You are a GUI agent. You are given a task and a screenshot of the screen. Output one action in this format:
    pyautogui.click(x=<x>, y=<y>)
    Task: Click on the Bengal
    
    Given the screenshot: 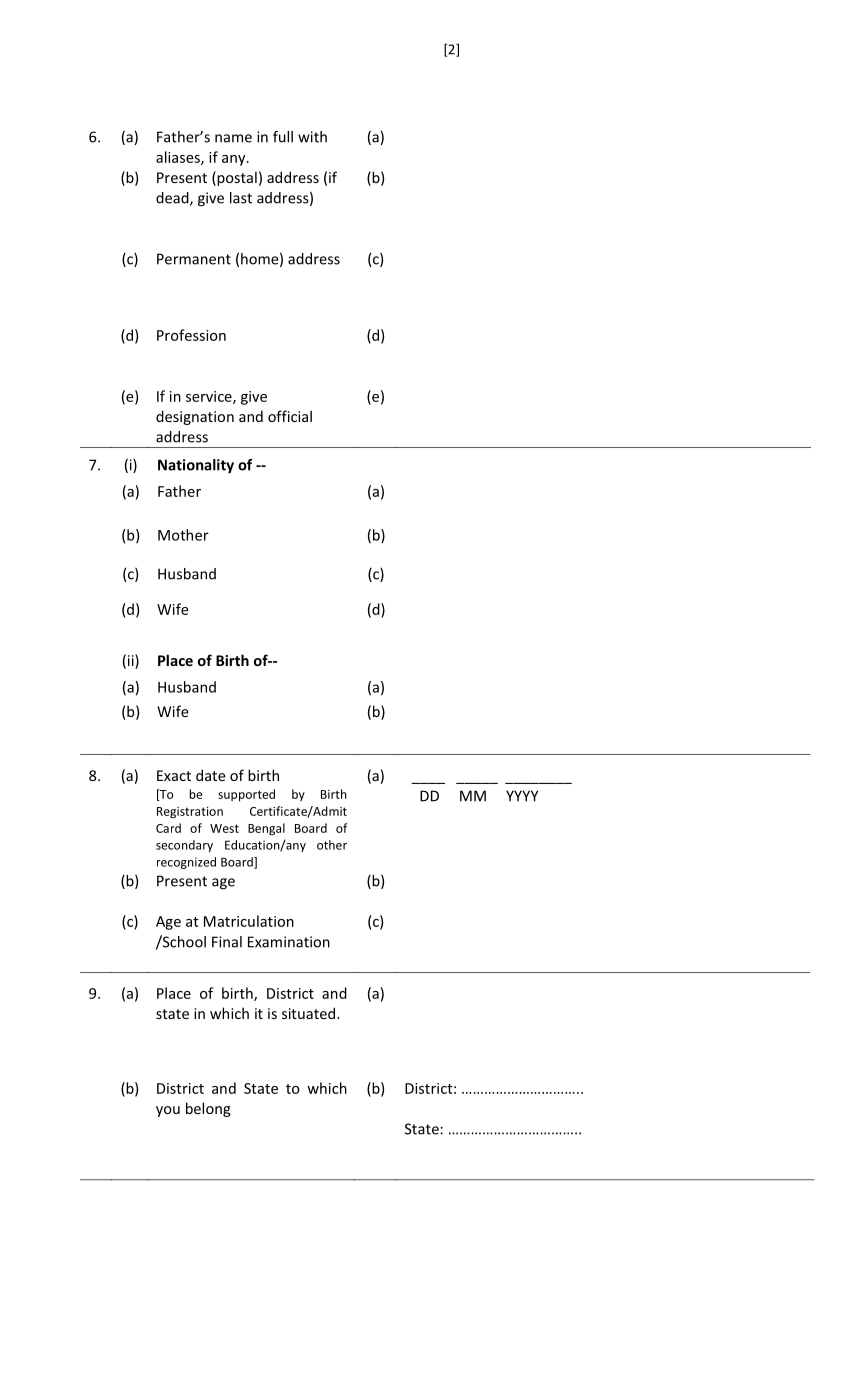 What is the action you would take?
    pyautogui.click(x=266, y=829)
